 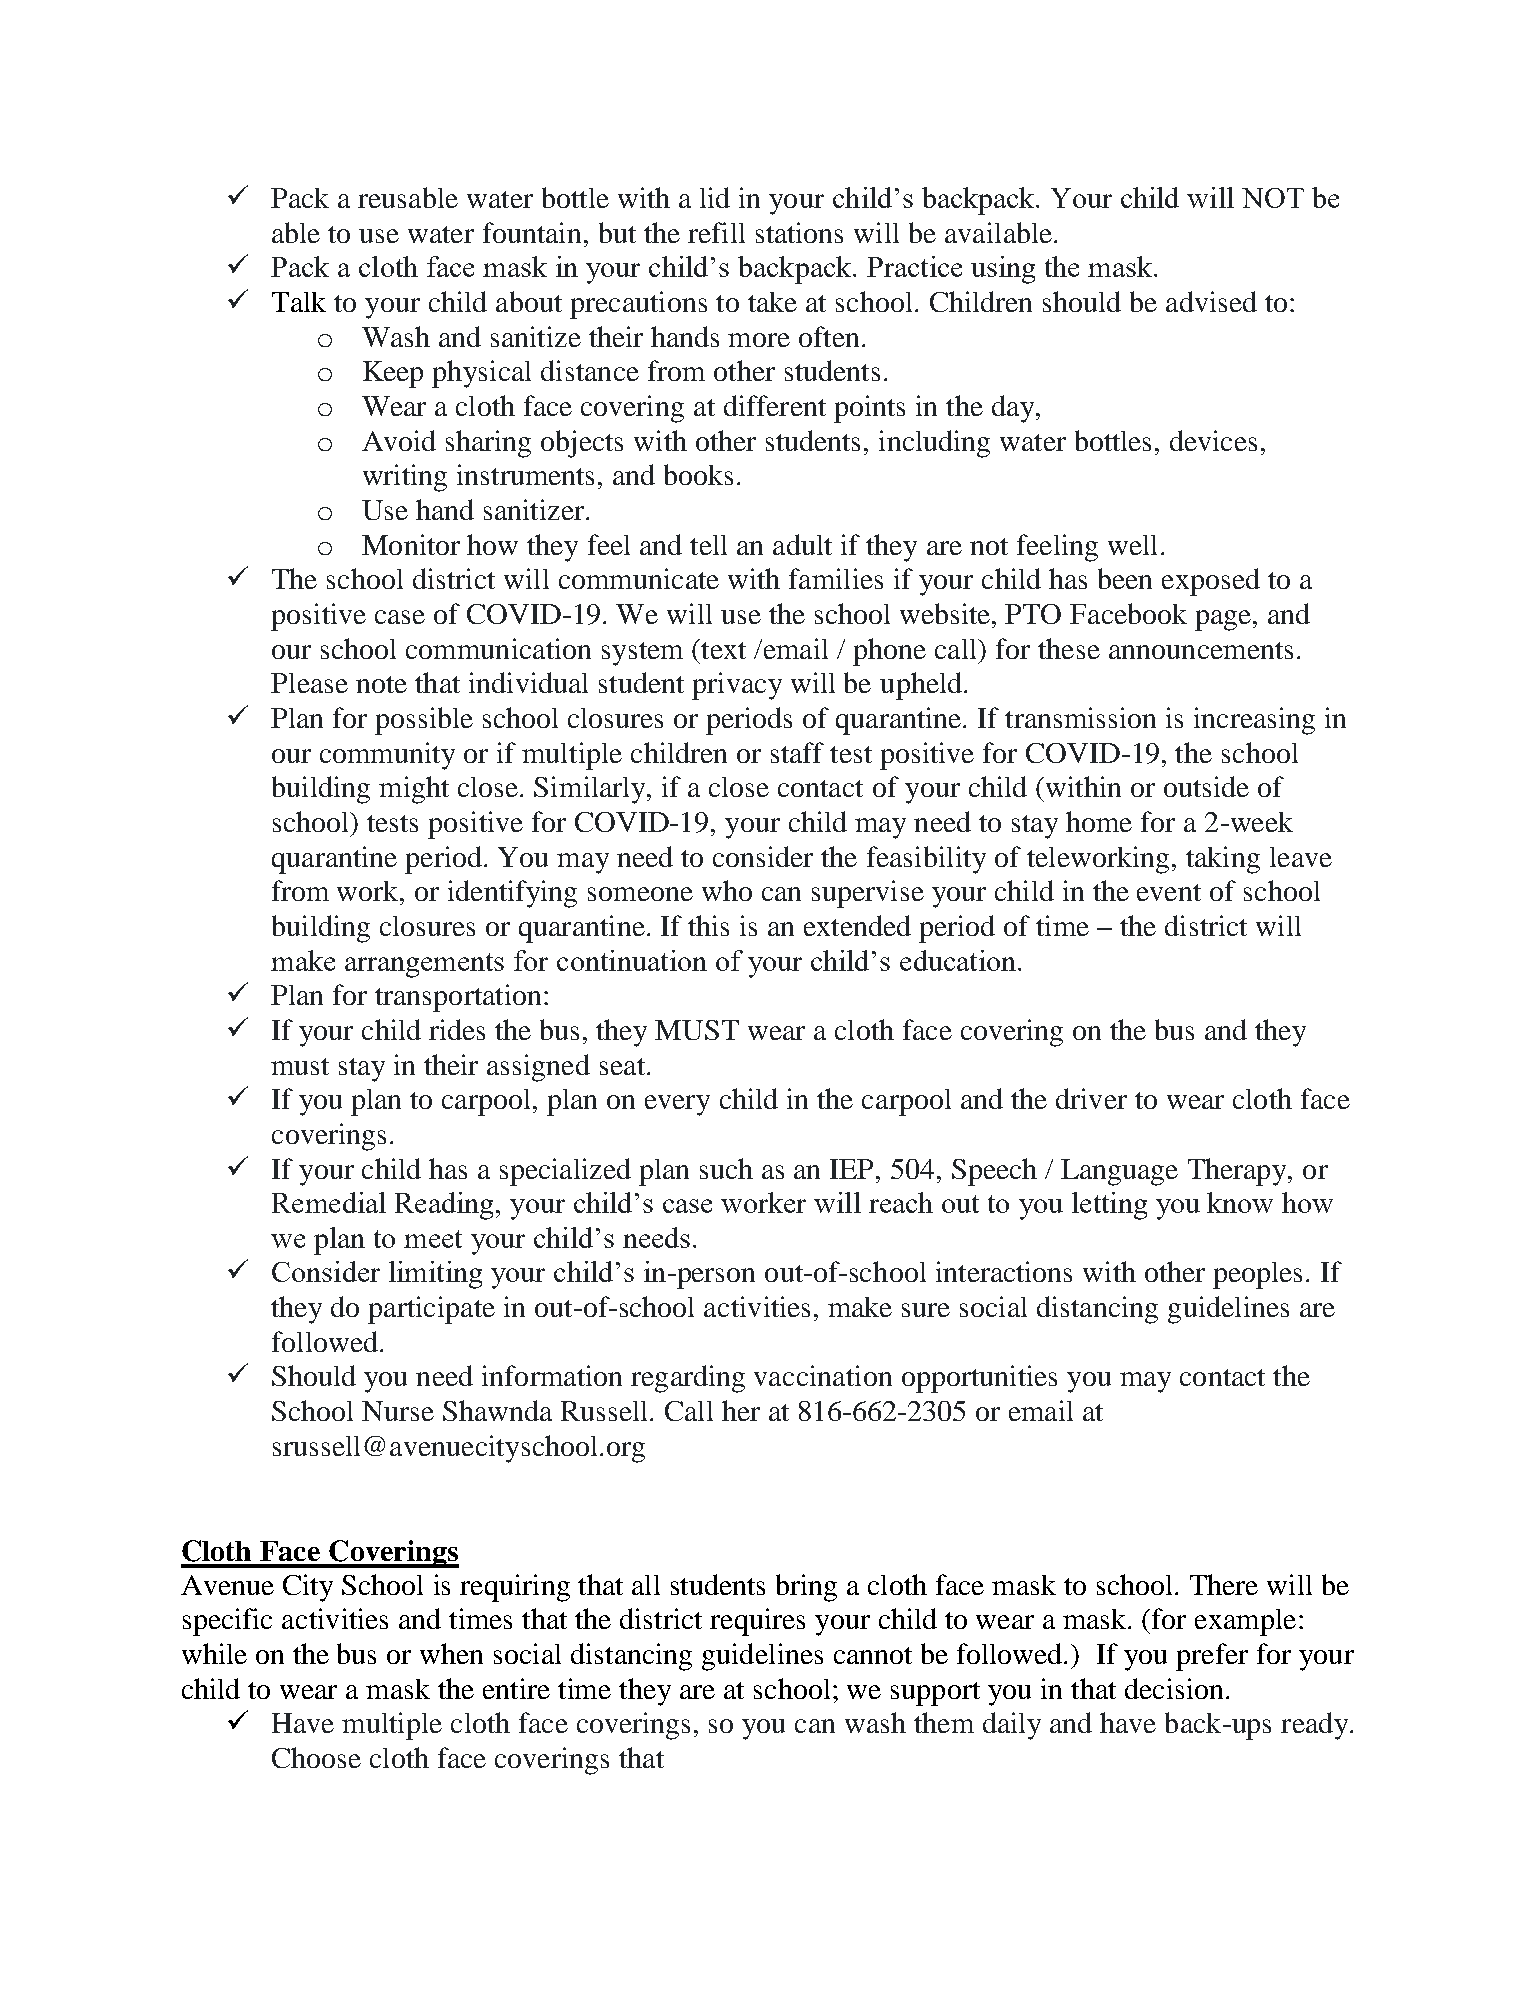 What do you see at coordinates (329, 1202) in the screenshot?
I see `Remedial` at bounding box center [329, 1202].
